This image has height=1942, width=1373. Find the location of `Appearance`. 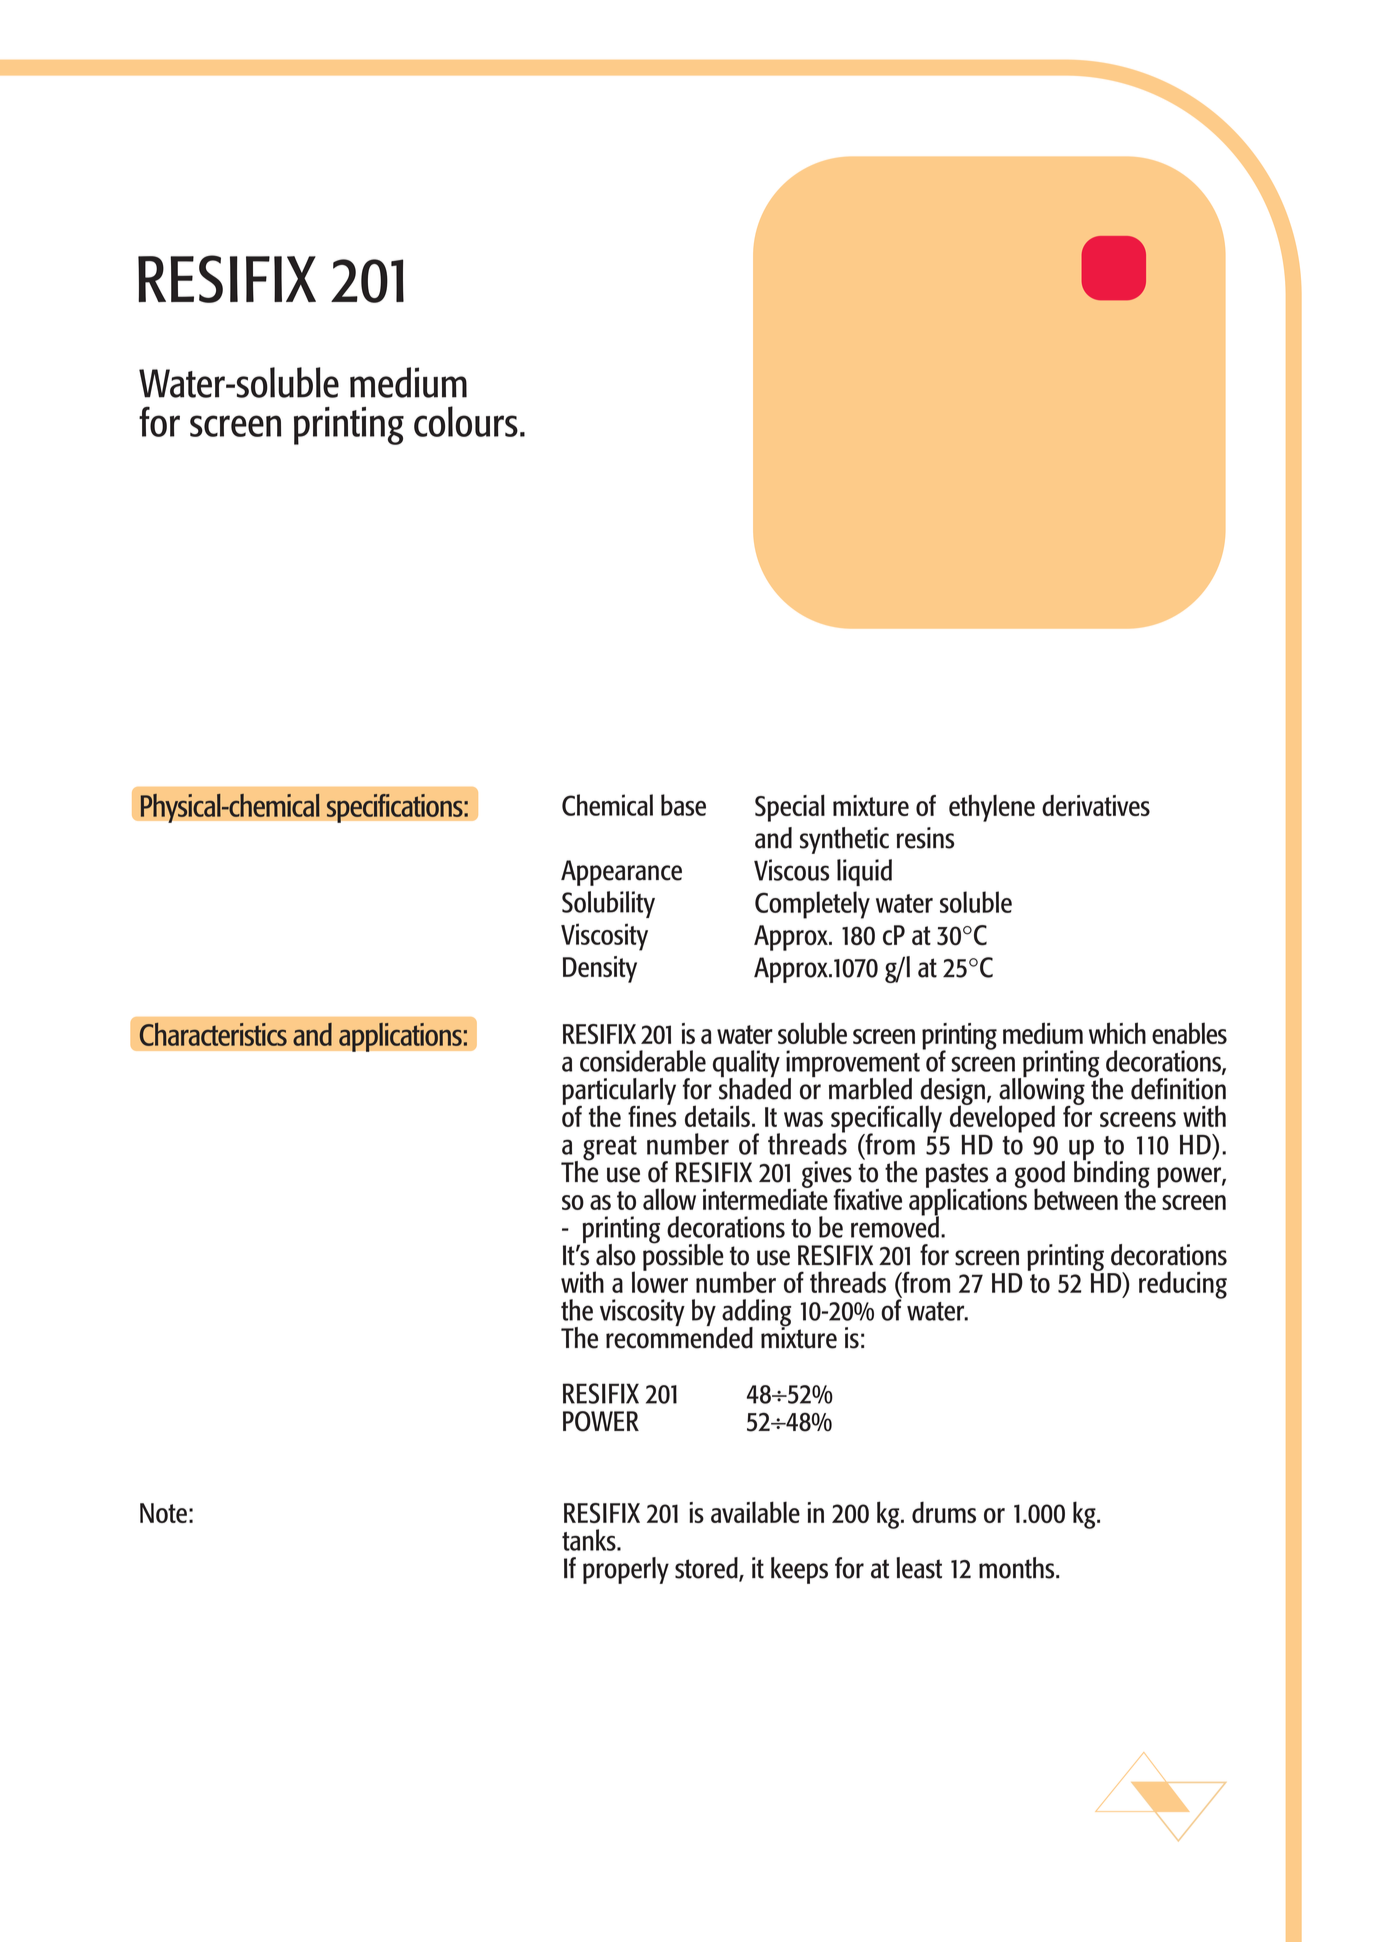

Appearance is located at coordinates (621, 873).
